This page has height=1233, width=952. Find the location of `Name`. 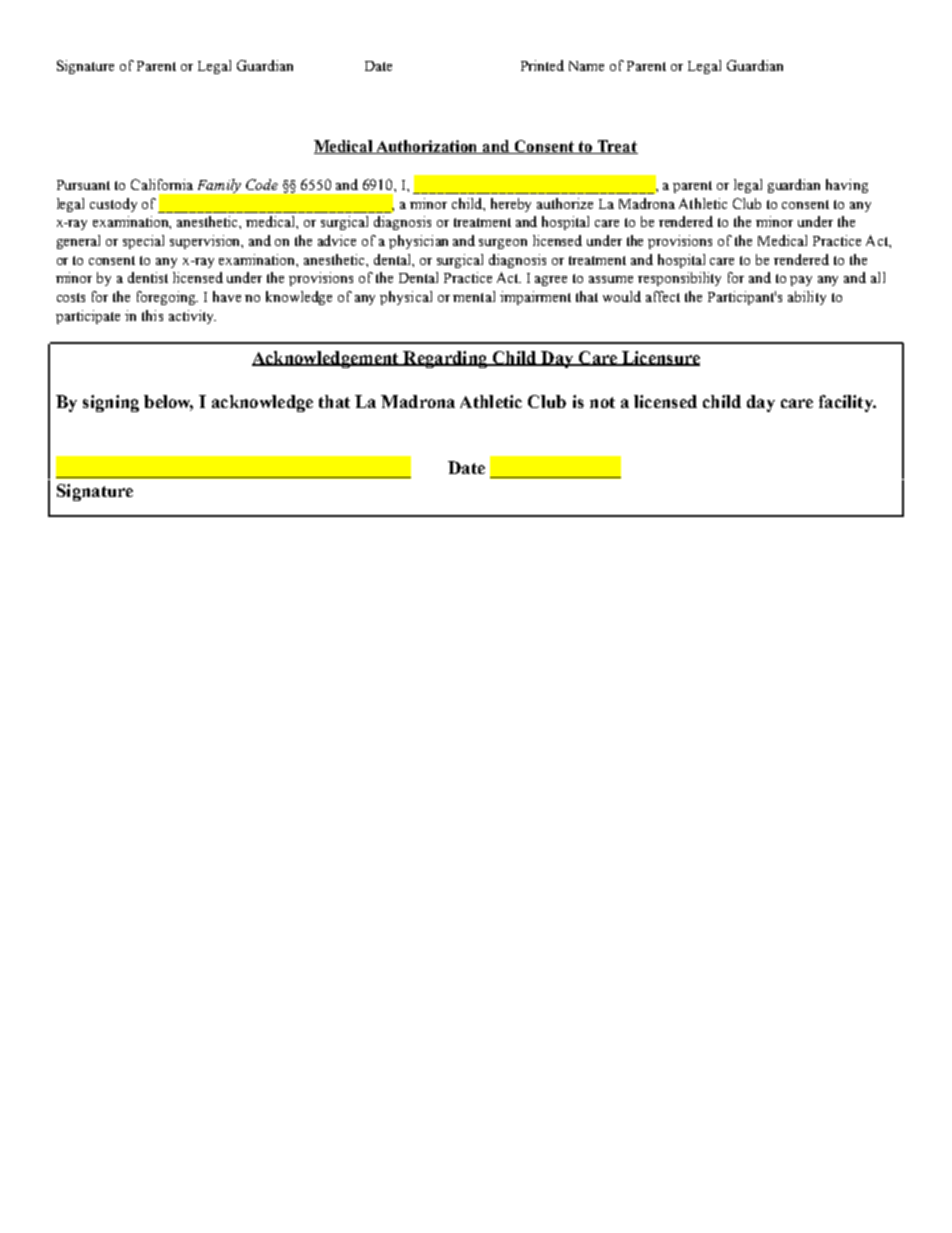

Name is located at coordinates (586, 66).
